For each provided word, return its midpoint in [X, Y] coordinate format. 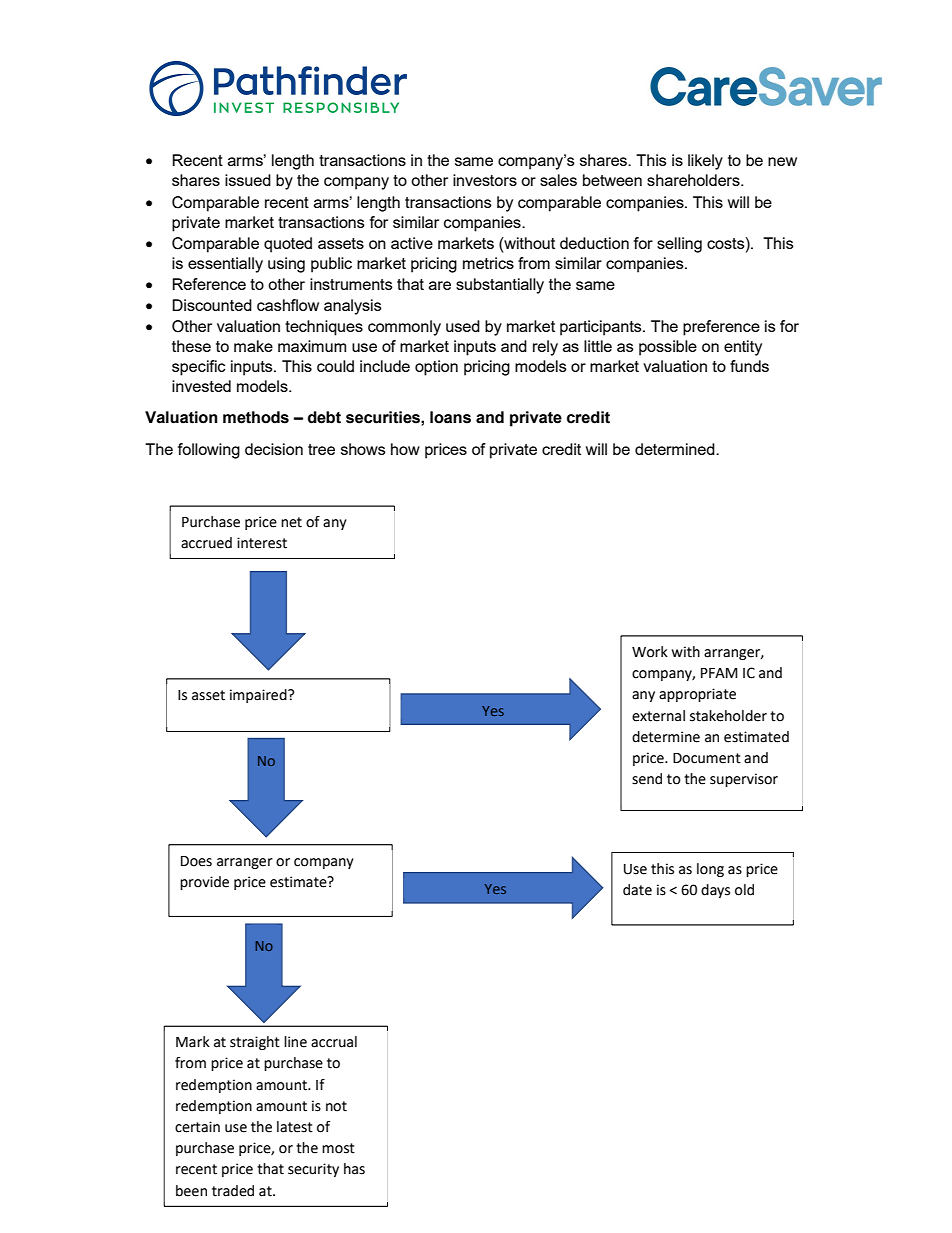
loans [450, 417]
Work [650, 652]
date [637, 890]
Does [196, 861]
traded [233, 1191]
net [291, 522]
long [710, 870]
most [338, 1148]
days [715, 891]
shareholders [694, 180]
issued [248, 180]
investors [485, 180]
